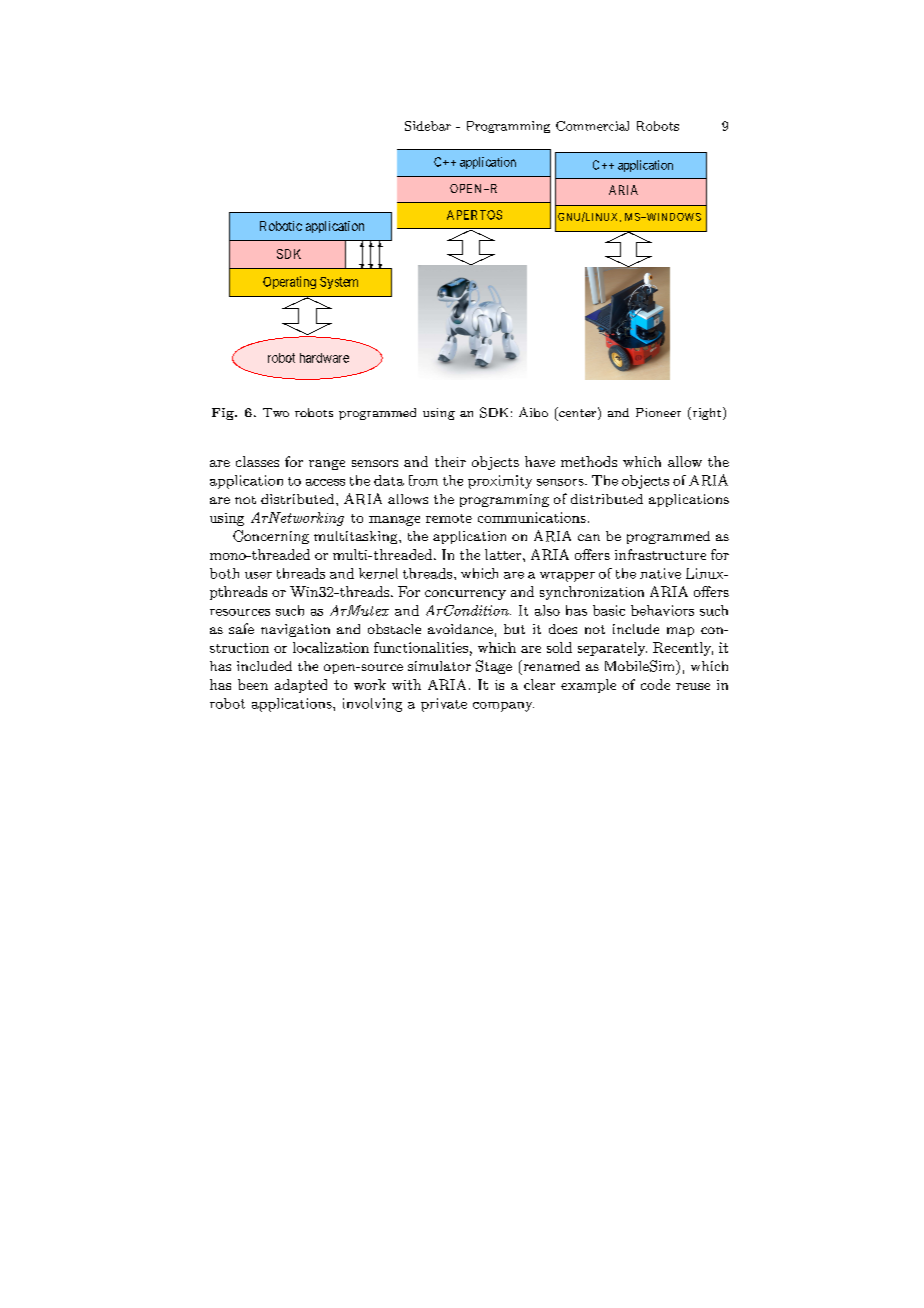 Image resolution: width=924 pixels, height=1308 pixels. Describe the element at coordinates (660, 554) in the document. I see `infrastructure` at that location.
